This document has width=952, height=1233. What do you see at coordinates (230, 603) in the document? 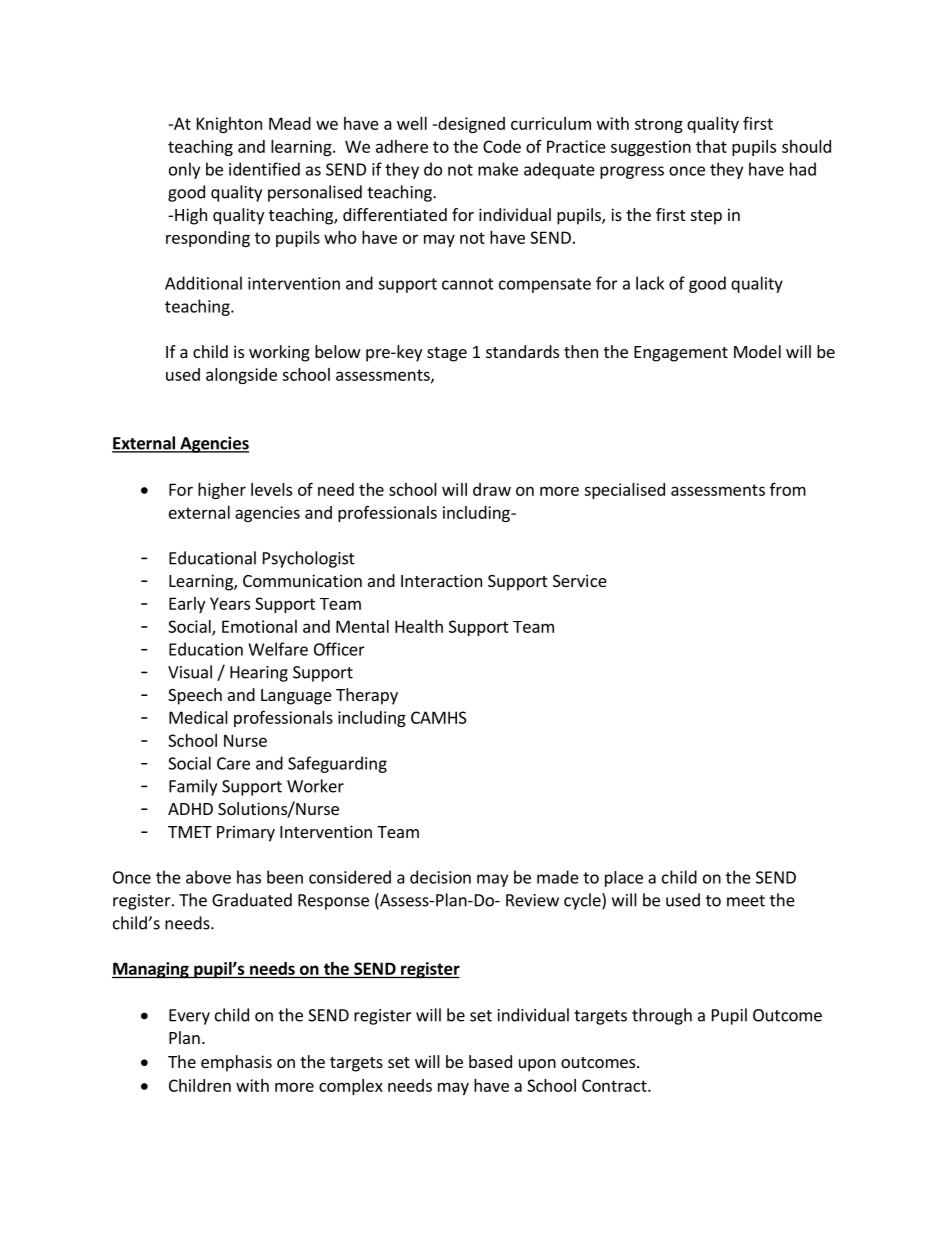
I see `Years` at bounding box center [230, 603].
